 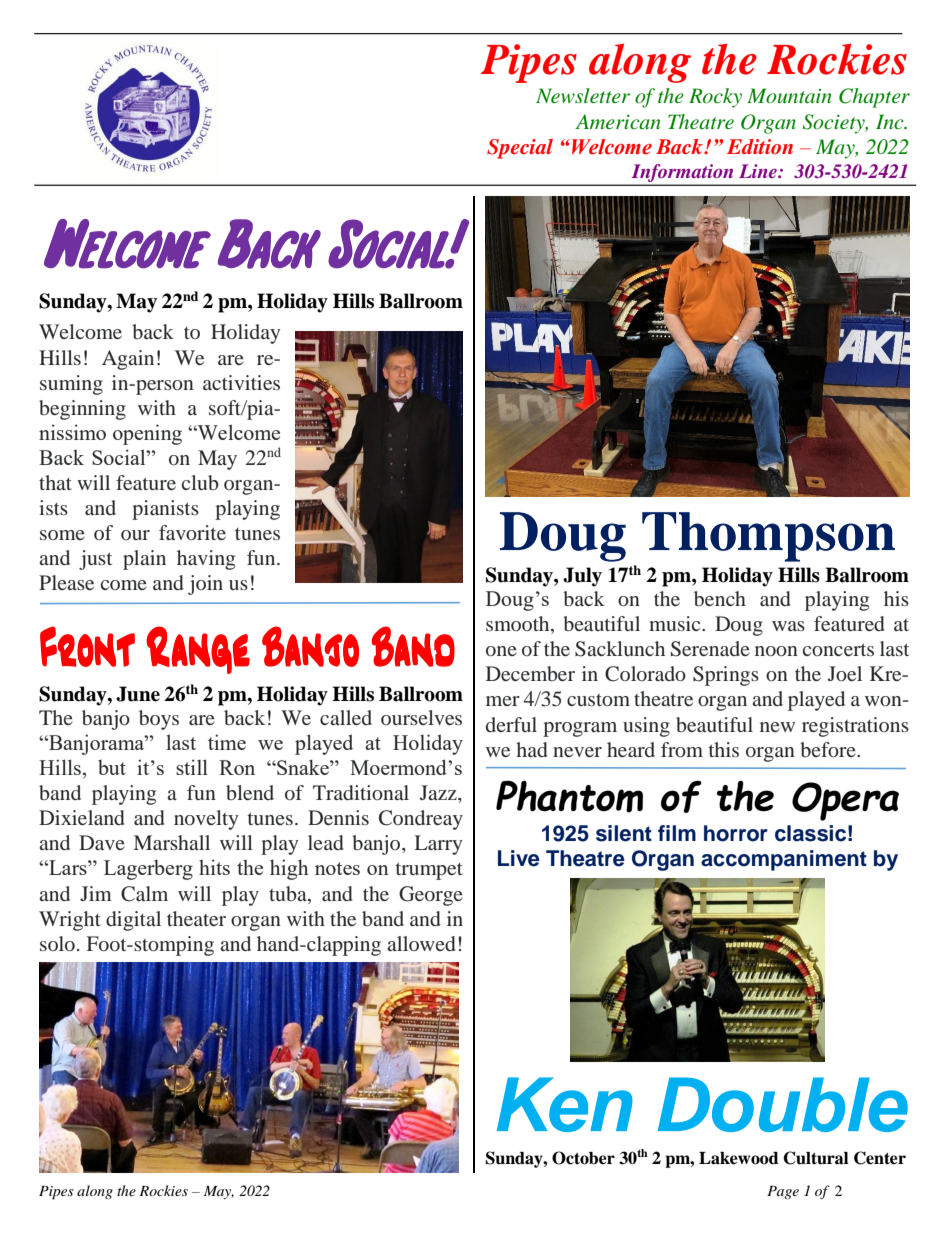 I want to click on Edition, so click(x=760, y=146).
